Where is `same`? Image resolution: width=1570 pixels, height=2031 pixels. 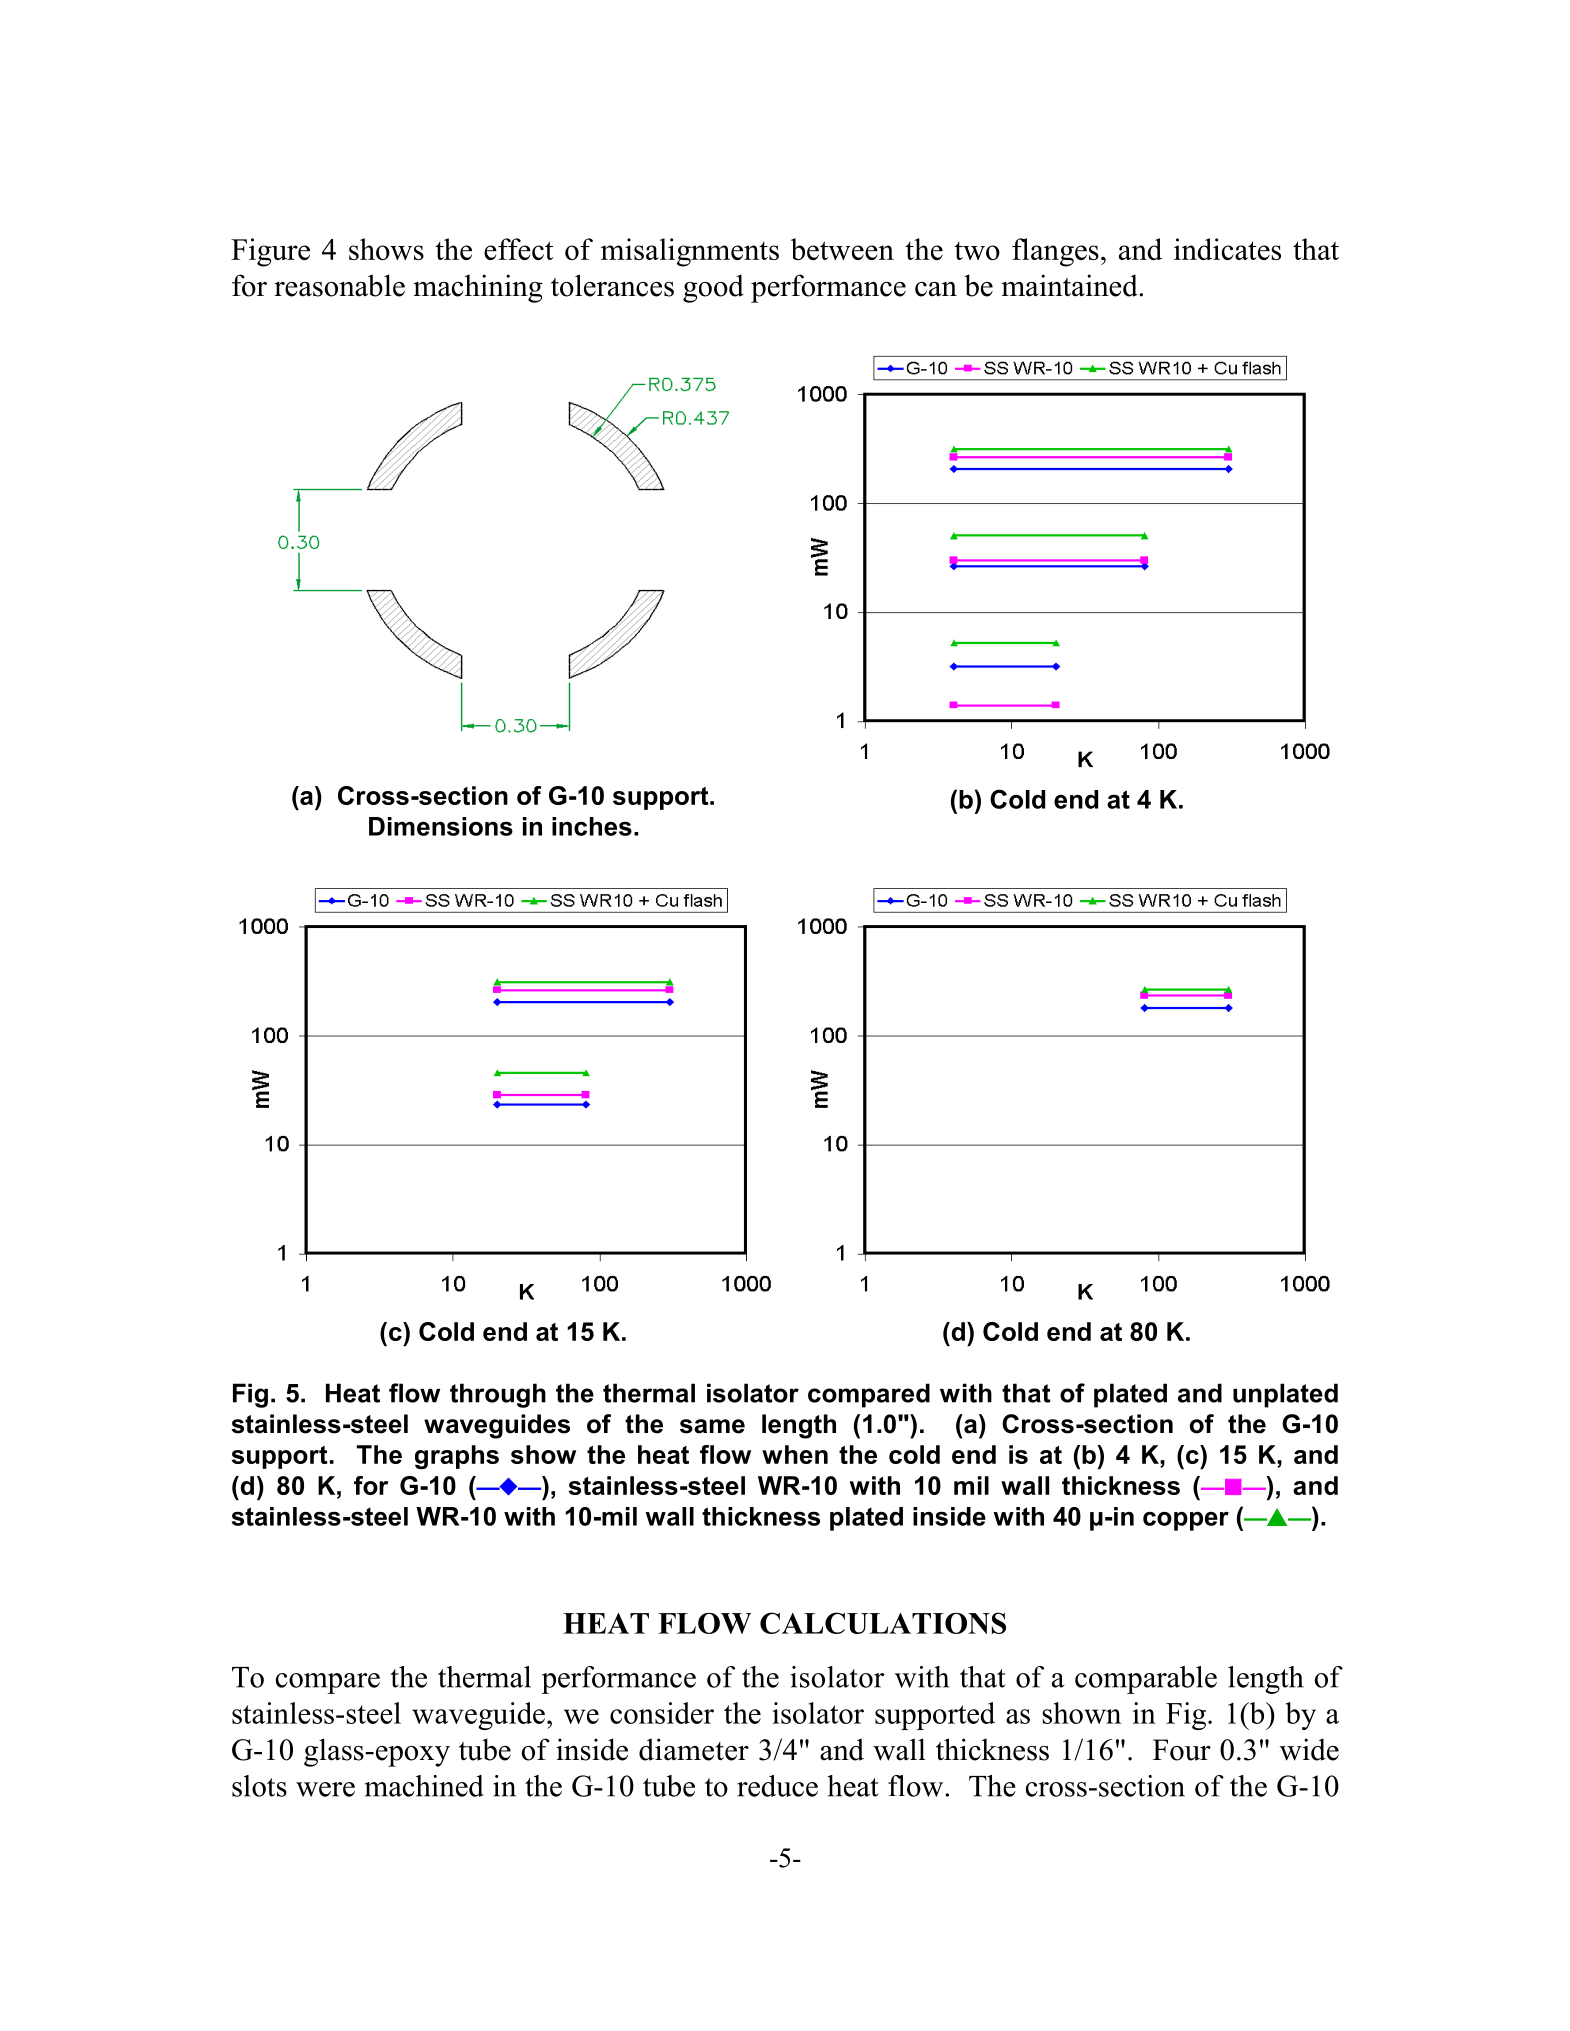
same is located at coordinates (712, 1426).
